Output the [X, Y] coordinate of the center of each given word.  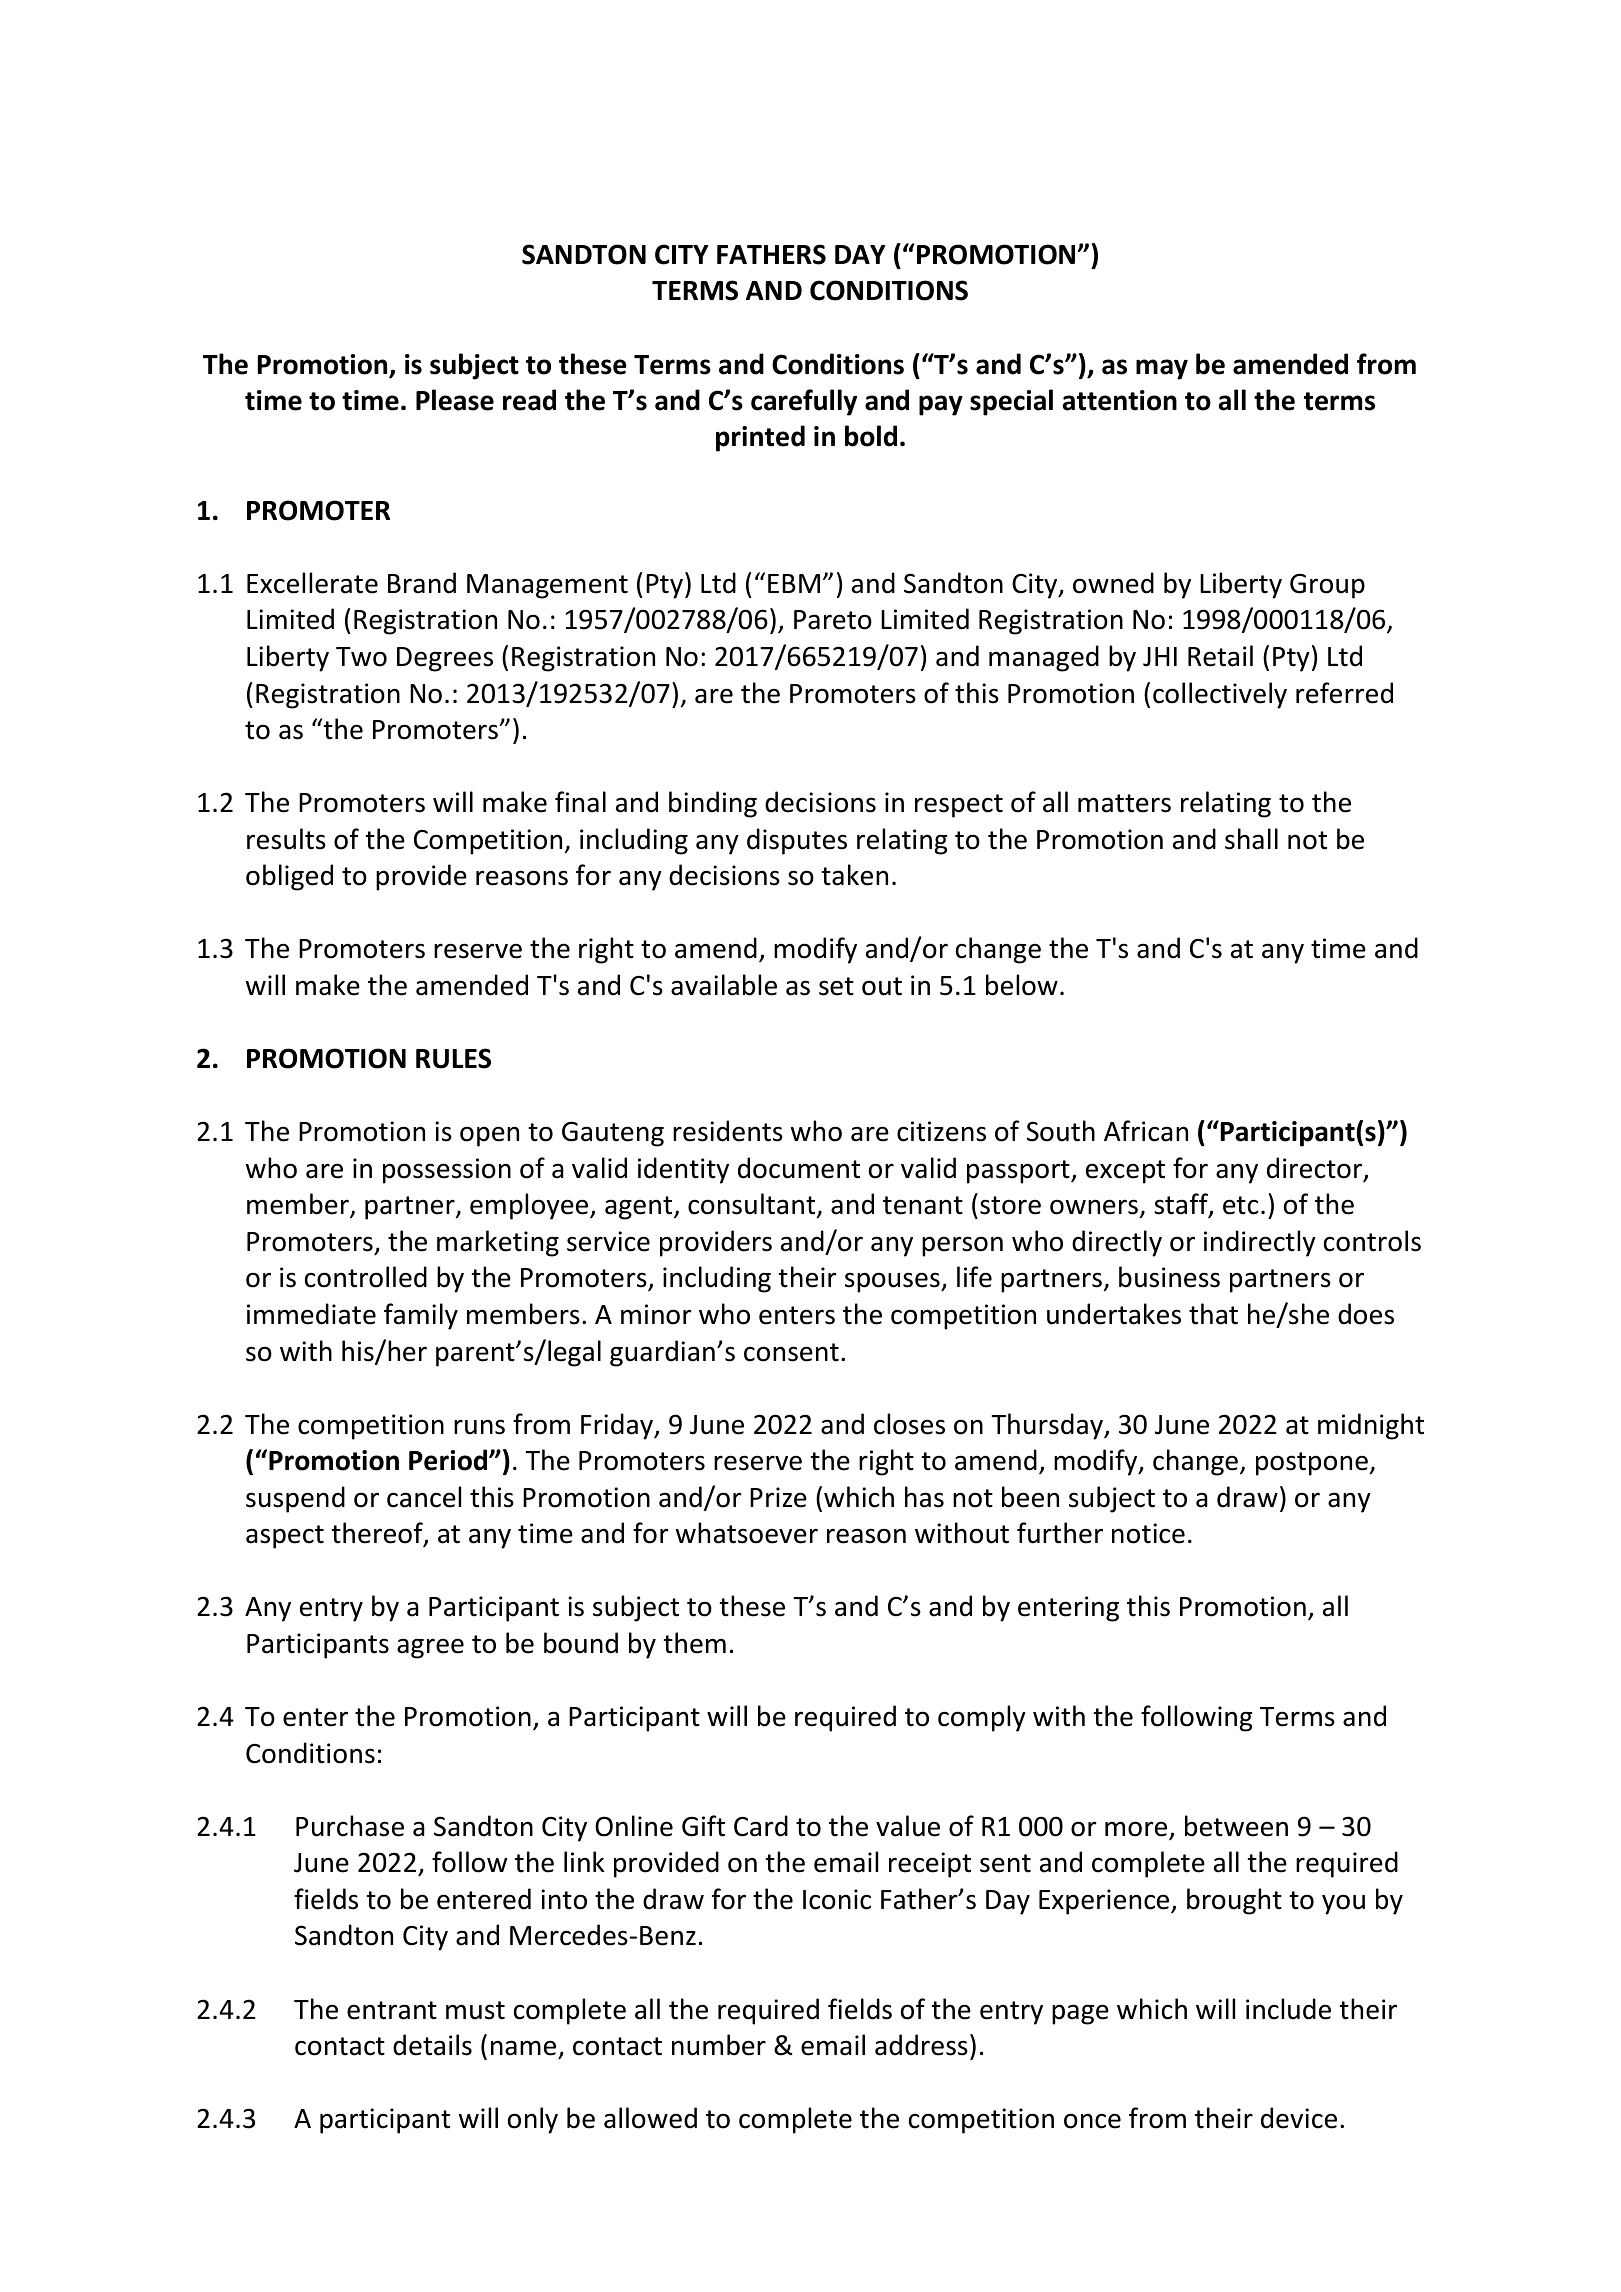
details [432, 2045]
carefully [804, 402]
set [836, 986]
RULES [453, 1058]
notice [1148, 1533]
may [1162, 369]
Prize [778, 1497]
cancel [424, 1497]
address [921, 2045]
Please [455, 400]
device [1299, 2118]
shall [1251, 839]
